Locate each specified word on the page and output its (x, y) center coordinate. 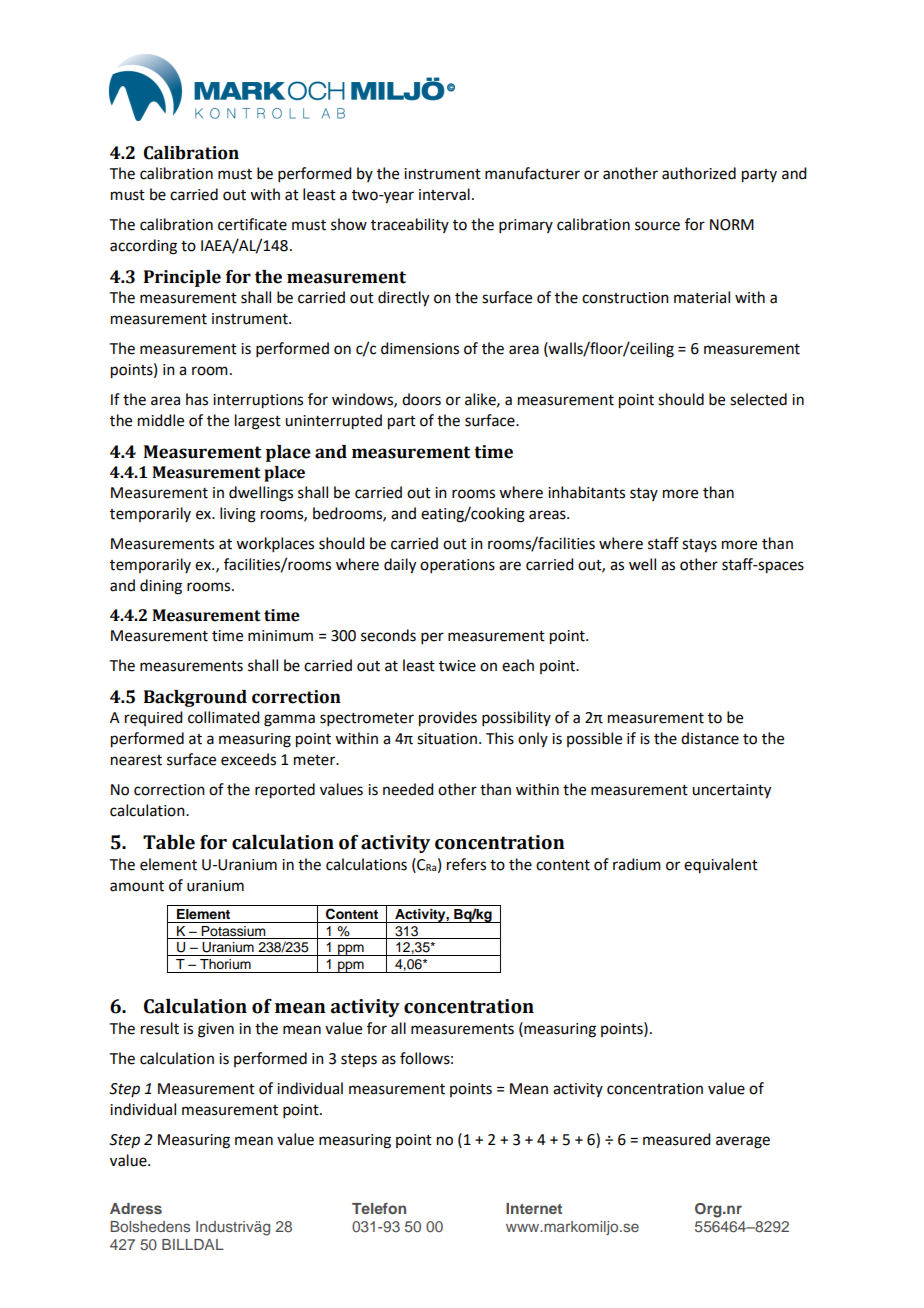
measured (676, 1139)
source (657, 226)
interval (444, 194)
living (238, 515)
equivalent (721, 865)
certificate (252, 224)
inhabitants (586, 492)
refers (466, 864)
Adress (136, 1208)
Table (169, 842)
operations (457, 566)
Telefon (379, 1208)
